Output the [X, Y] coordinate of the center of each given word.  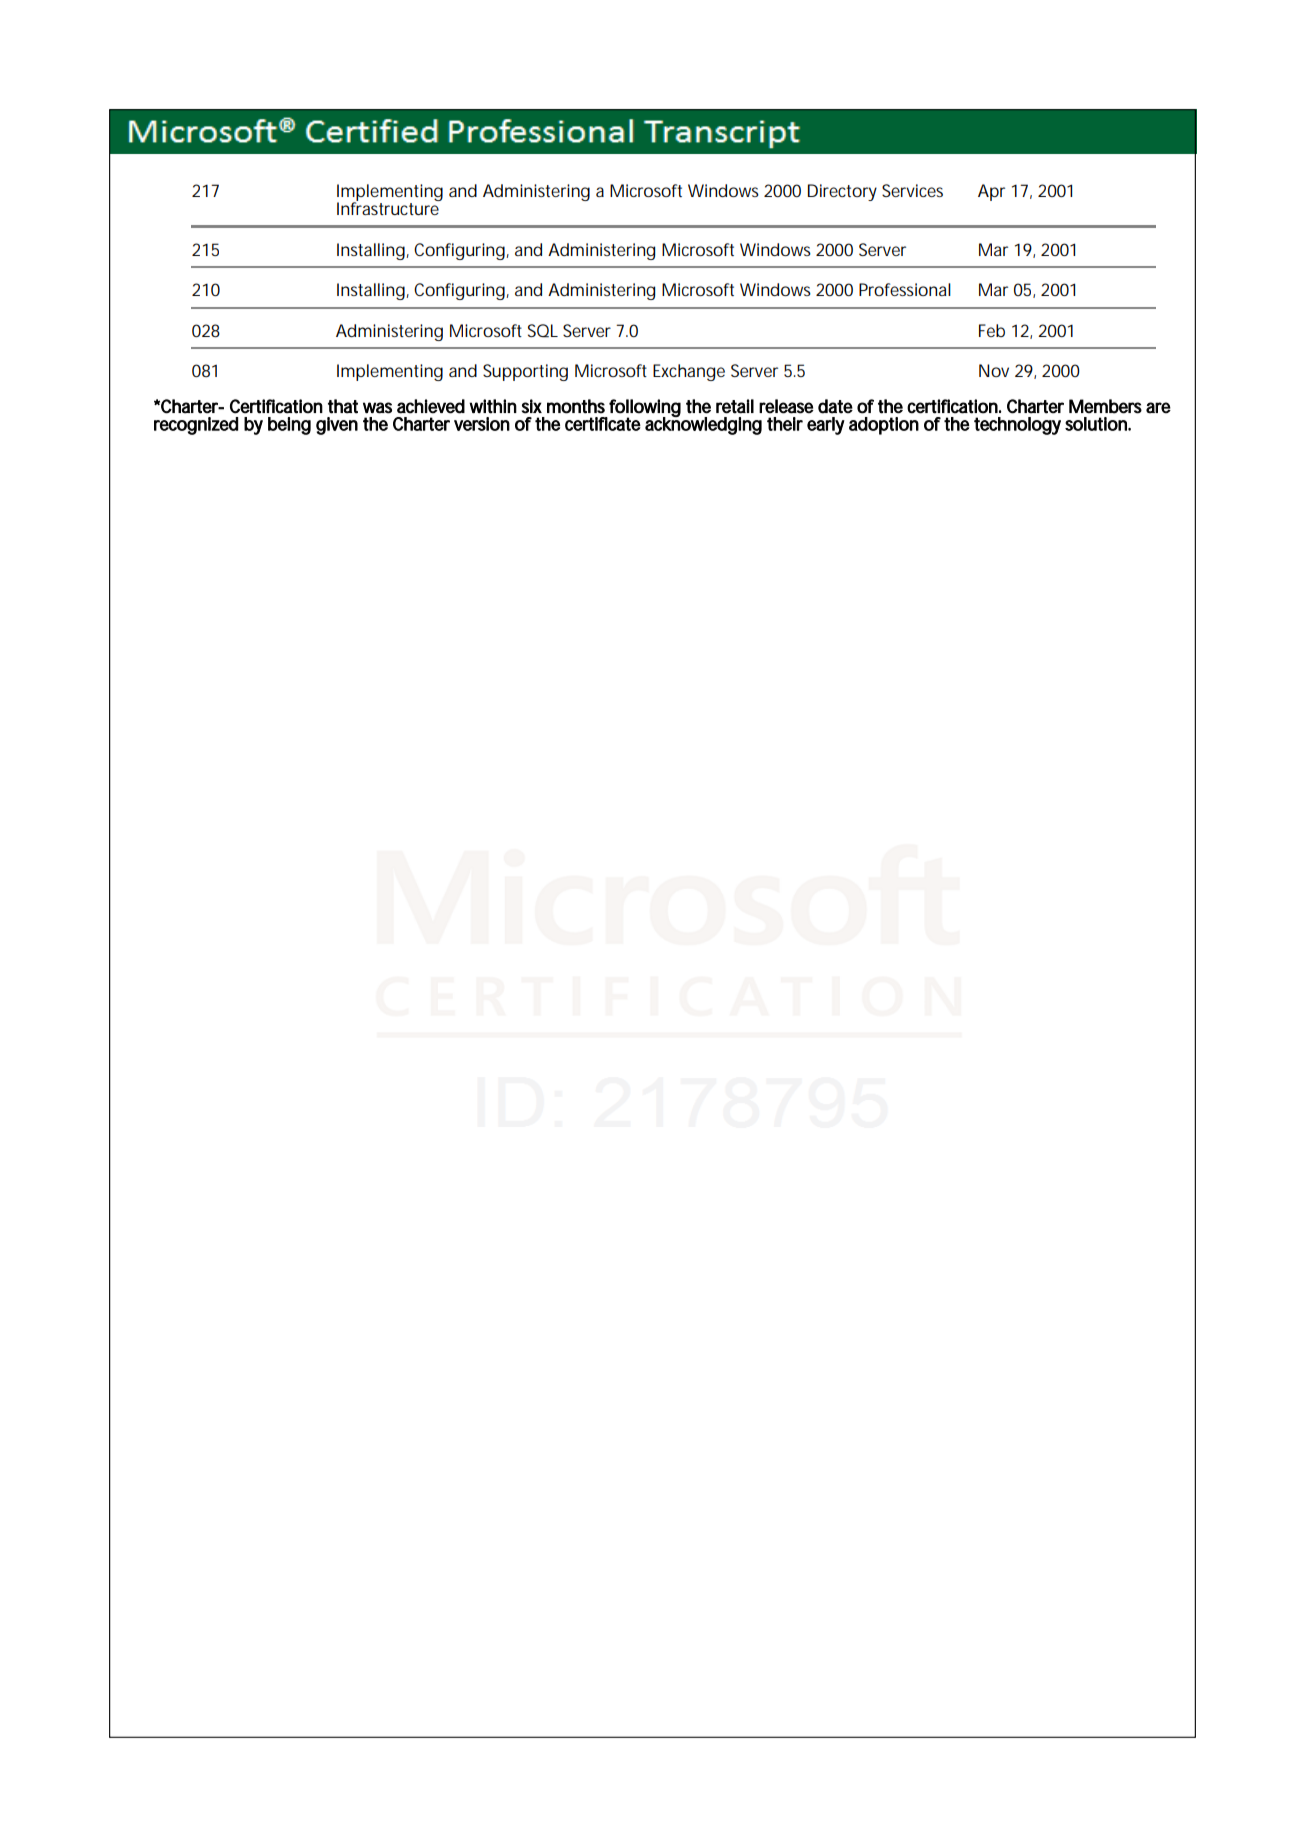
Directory [842, 192]
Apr [991, 192]
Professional [905, 289]
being [289, 426]
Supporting [525, 372]
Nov [994, 370]
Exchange [689, 372]
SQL [543, 331]
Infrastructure [389, 207]
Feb [992, 330]
